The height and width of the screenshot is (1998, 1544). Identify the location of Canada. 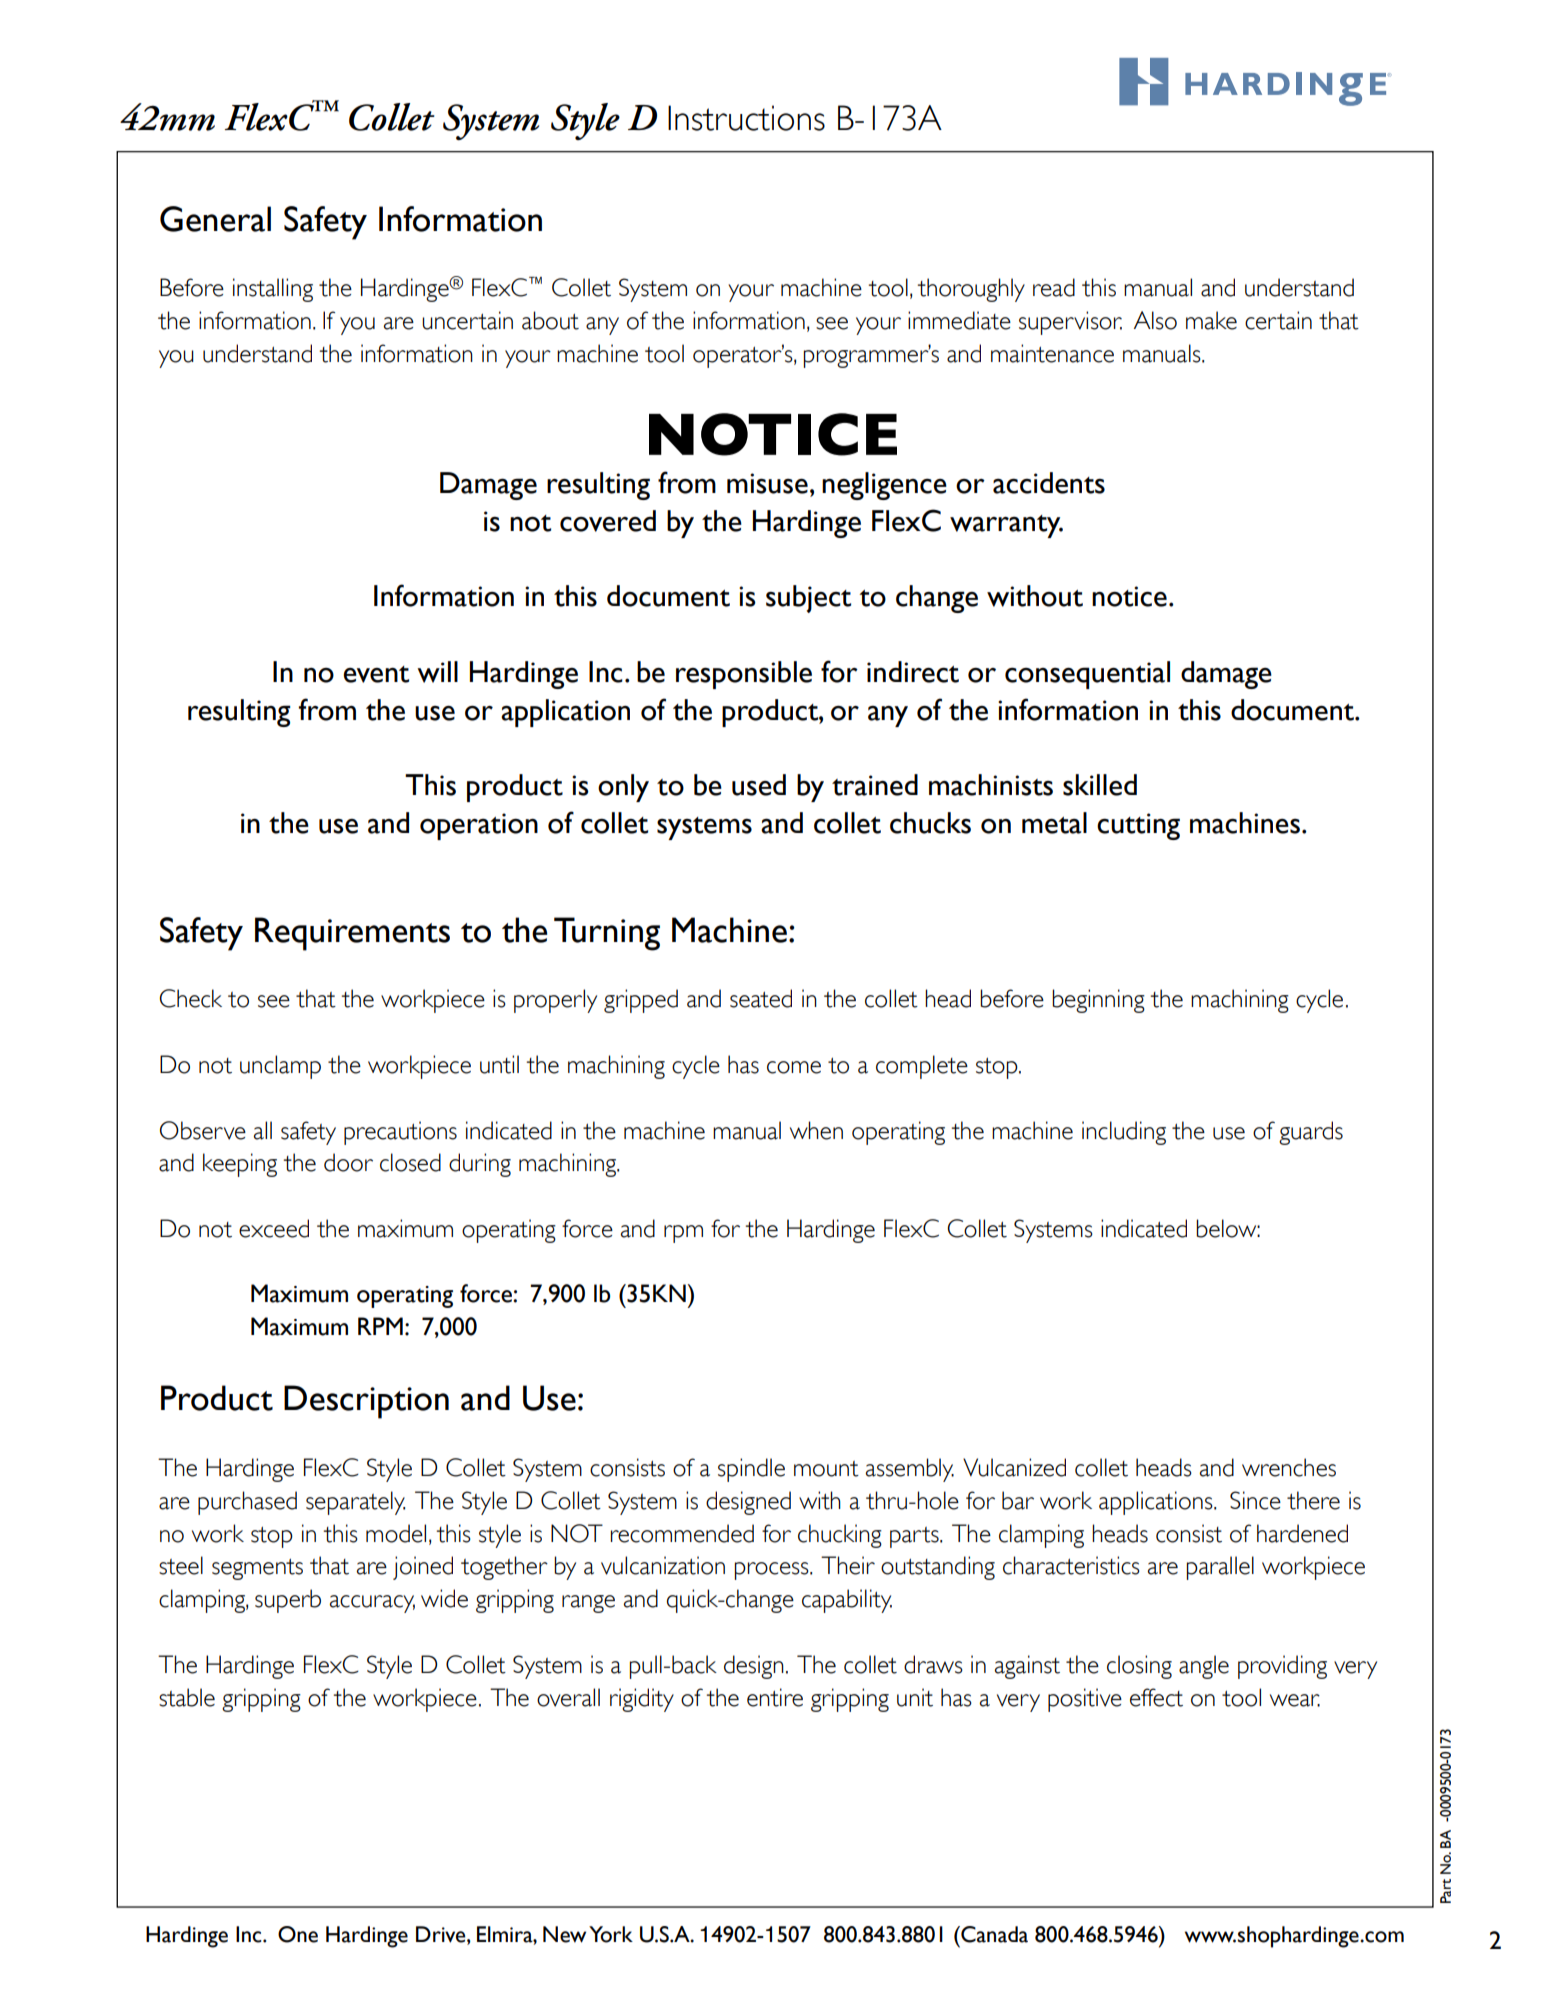
(993, 1934).
